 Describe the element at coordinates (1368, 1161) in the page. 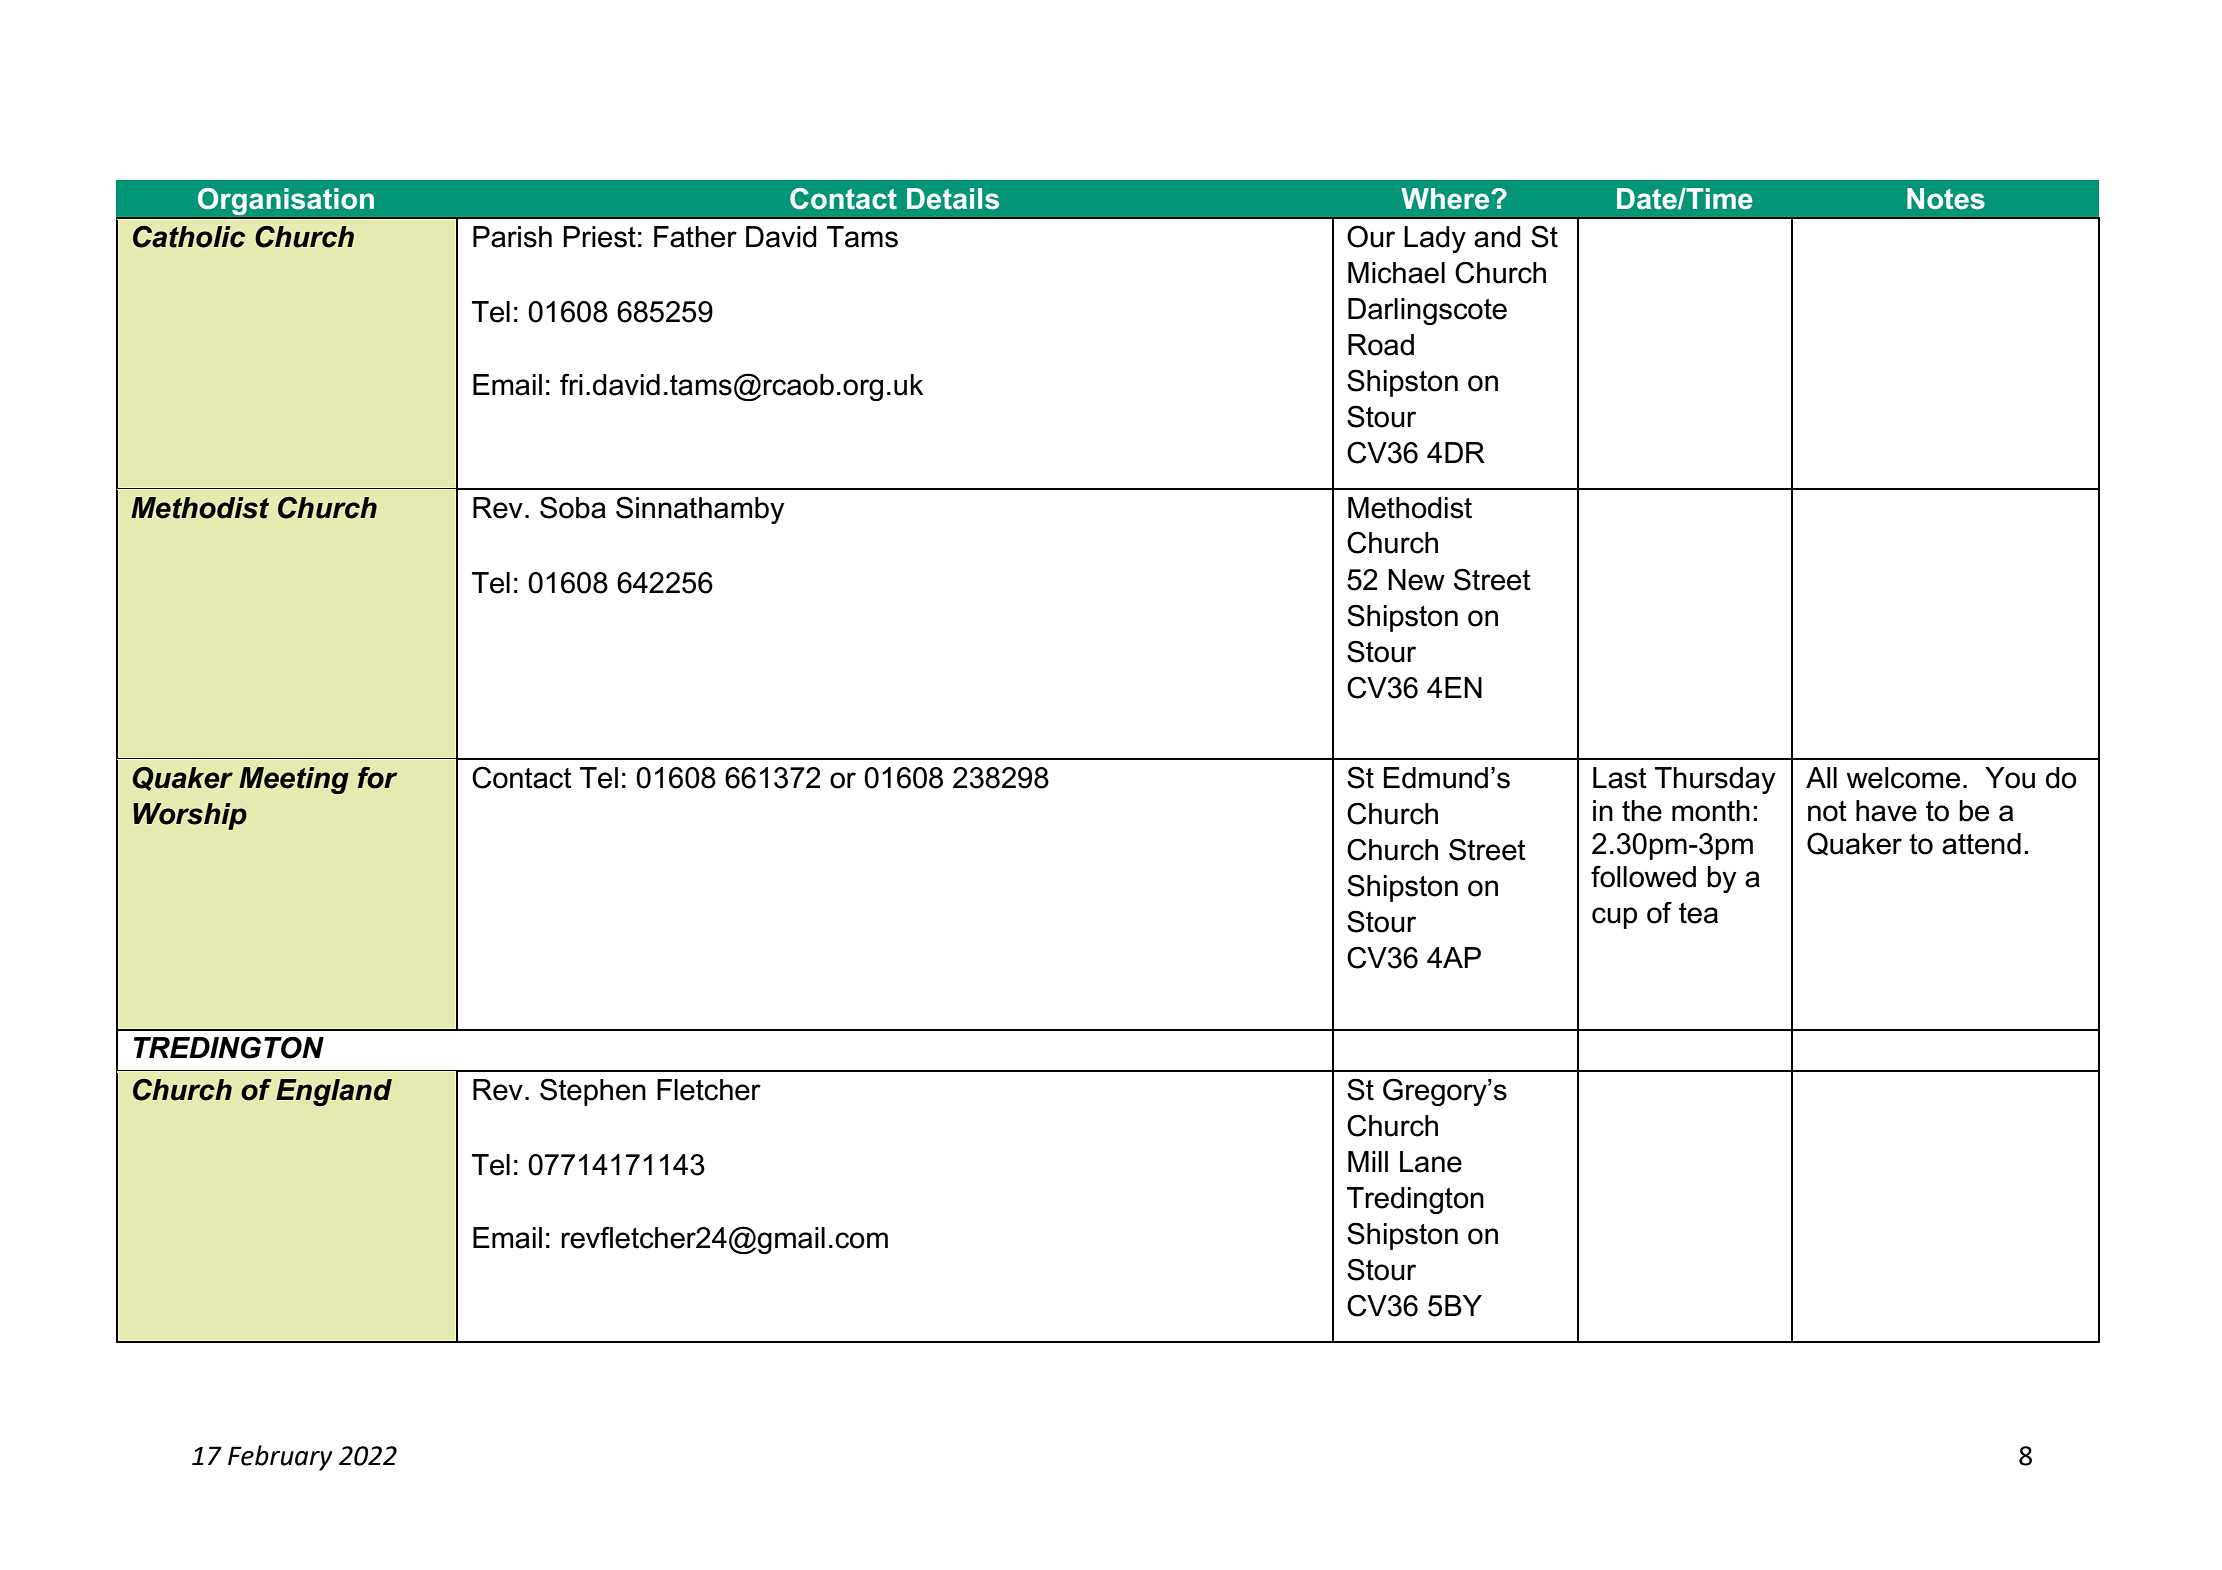

I see `Mill` at that location.
